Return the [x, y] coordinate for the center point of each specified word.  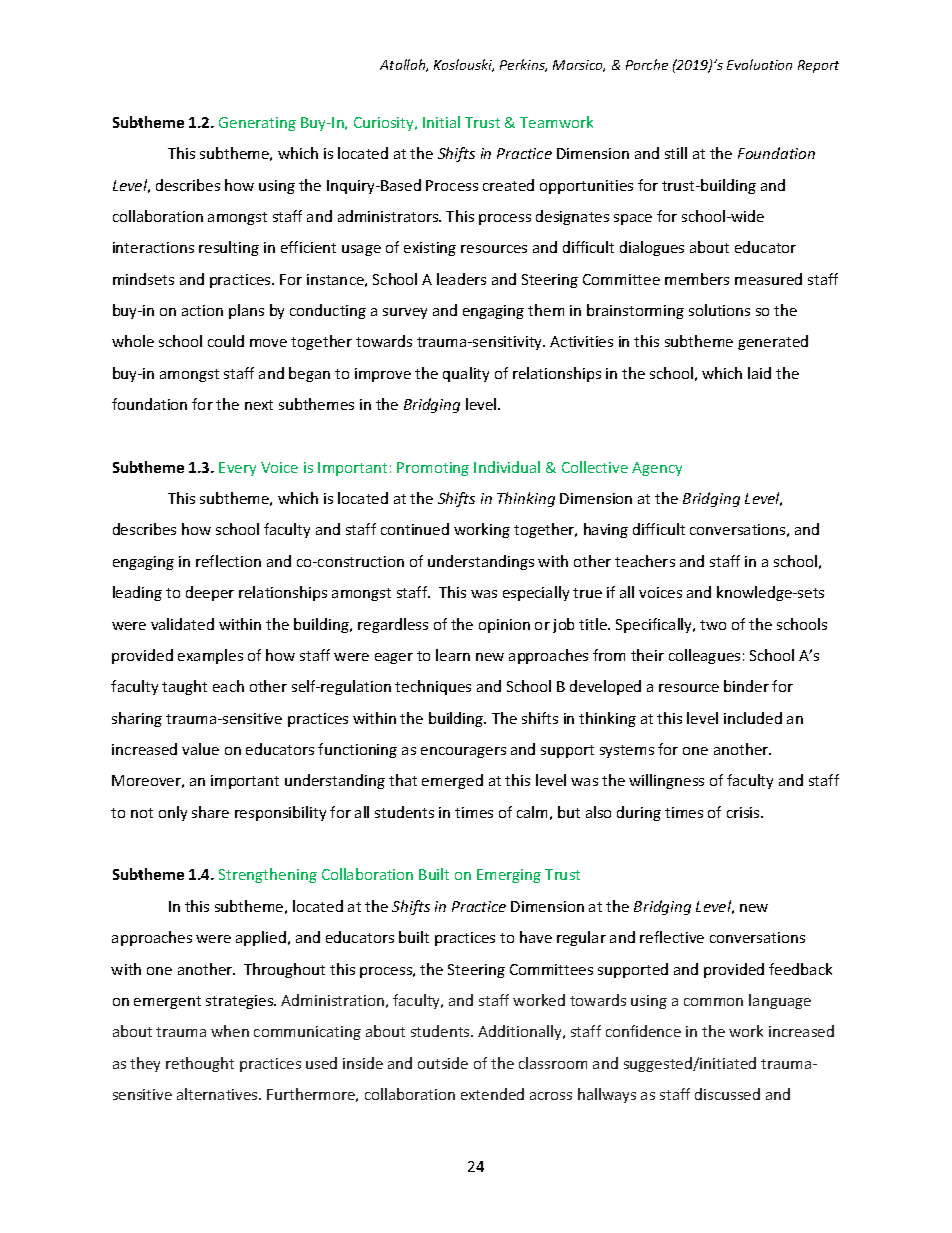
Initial [441, 122]
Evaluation [759, 64]
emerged [452, 781]
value [200, 749]
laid [759, 373]
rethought [200, 1064]
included [753, 718]
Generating [257, 124]
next [259, 405]
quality [466, 374]
